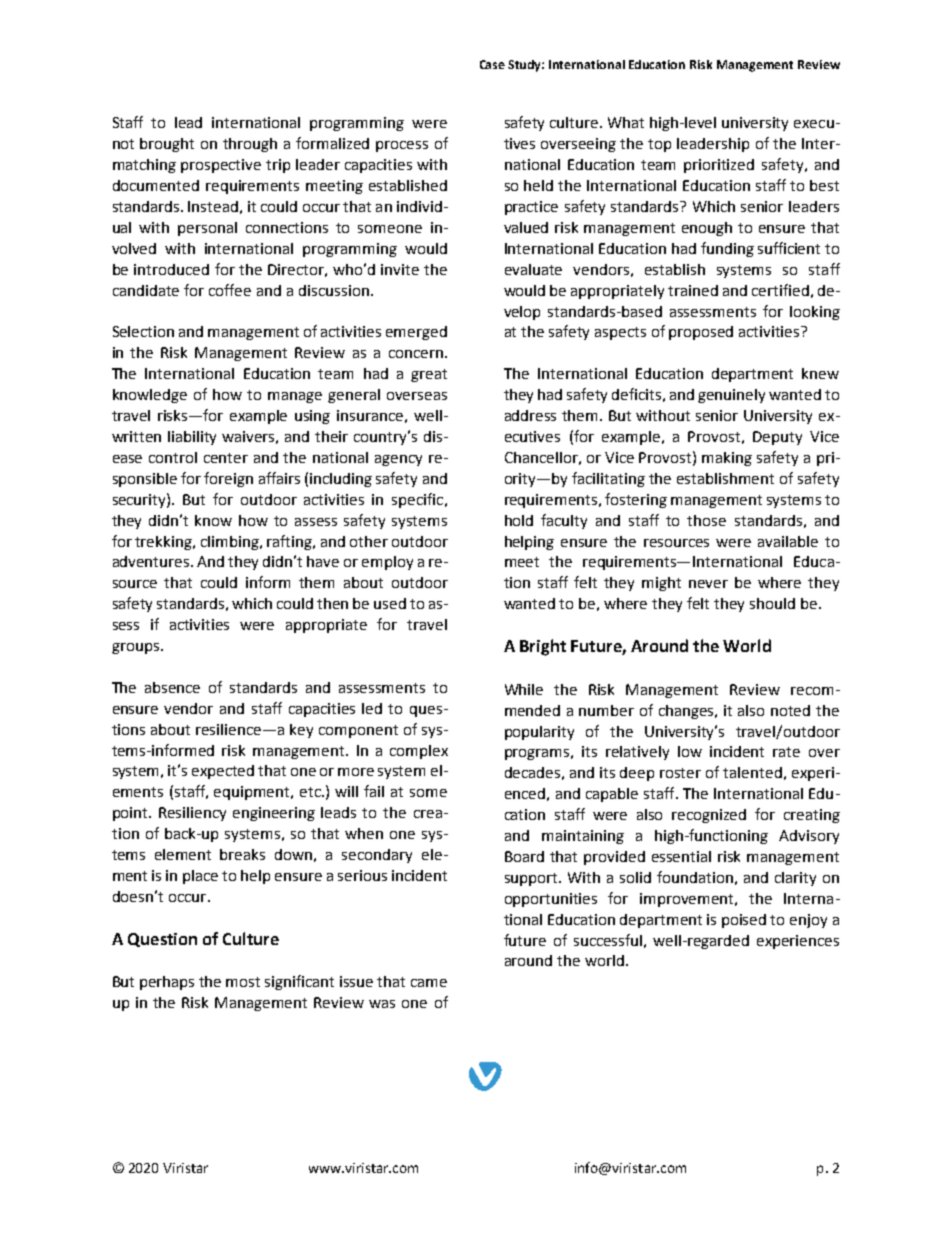  What do you see at coordinates (250, 145) in the screenshot?
I see `through` at bounding box center [250, 145].
